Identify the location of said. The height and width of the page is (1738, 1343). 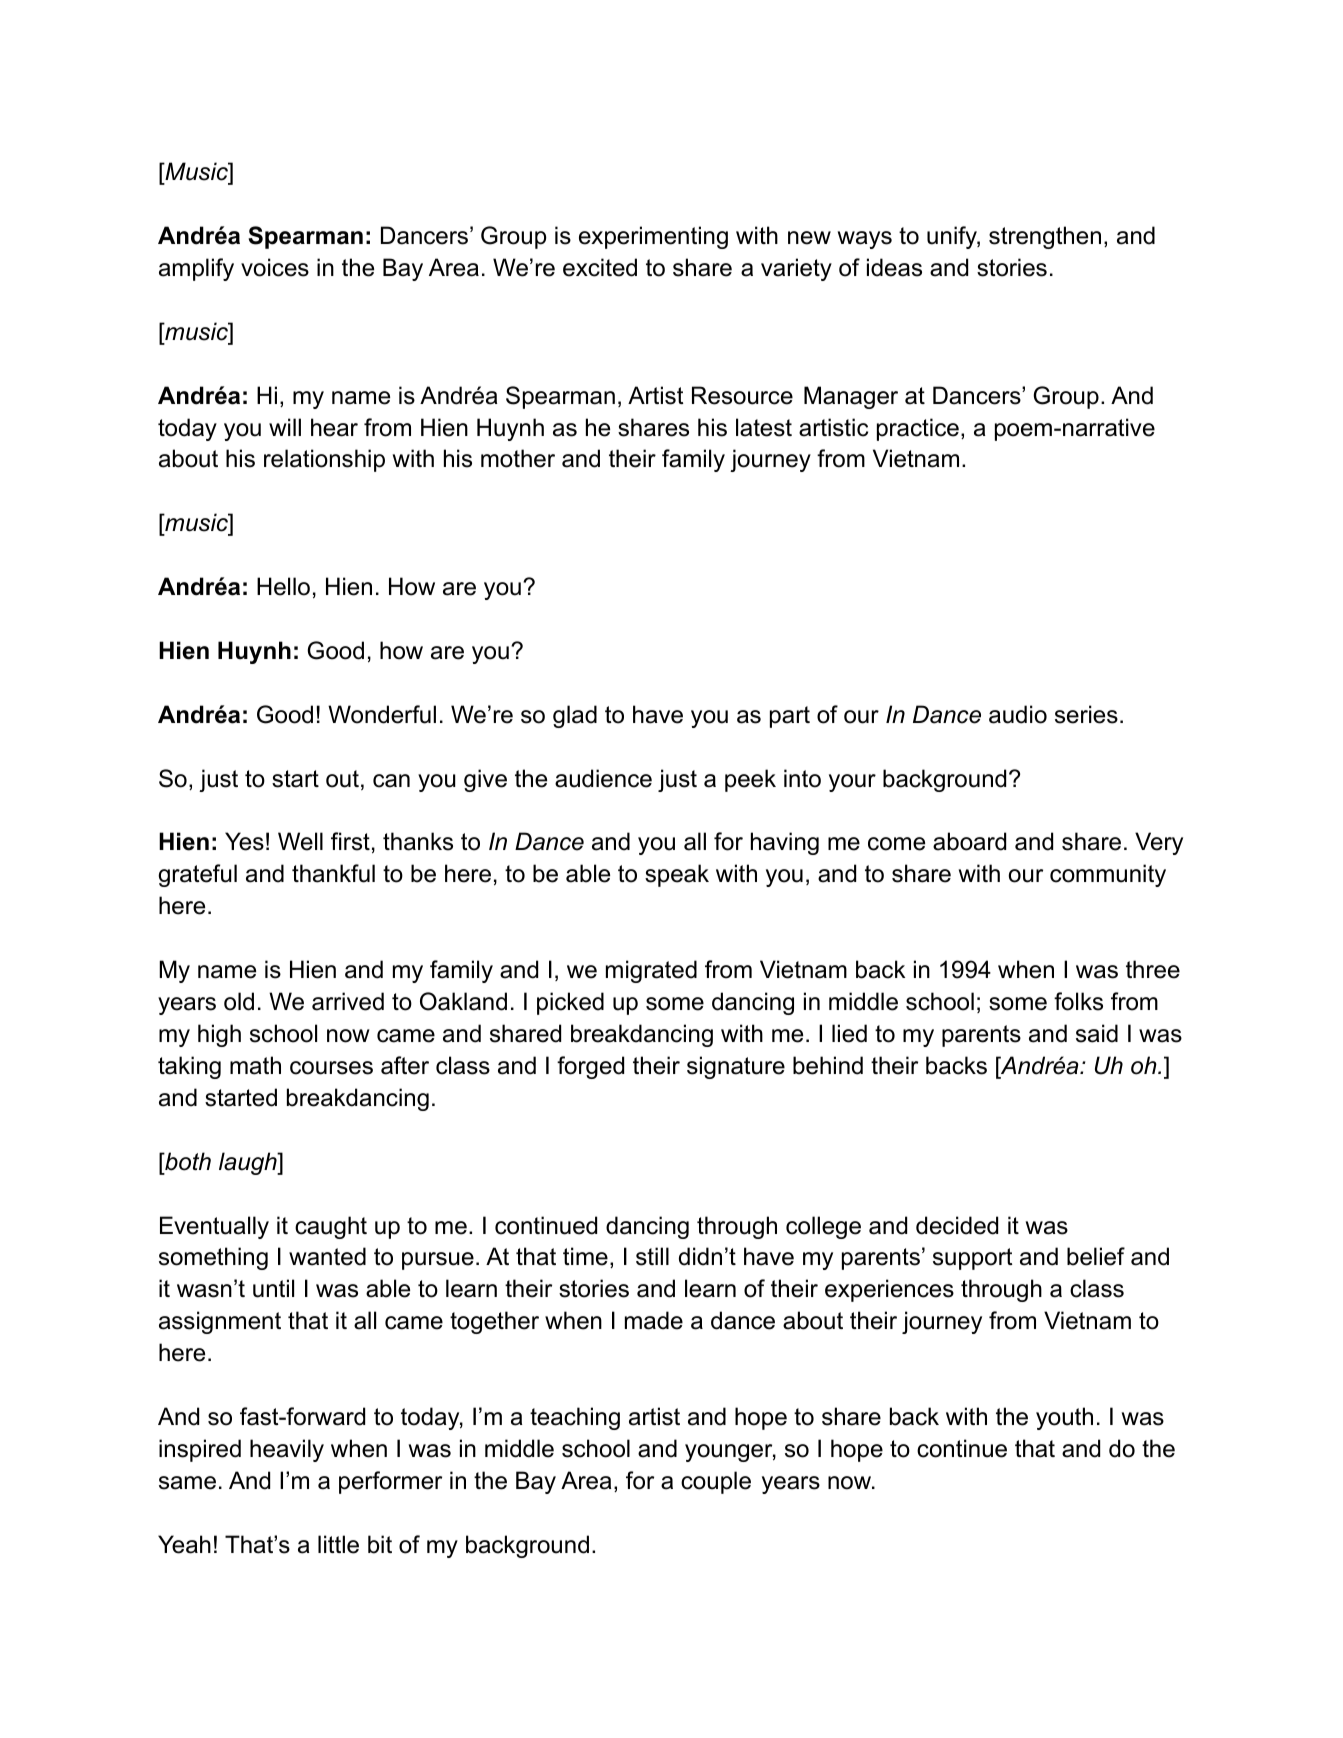
(1097, 1033).
